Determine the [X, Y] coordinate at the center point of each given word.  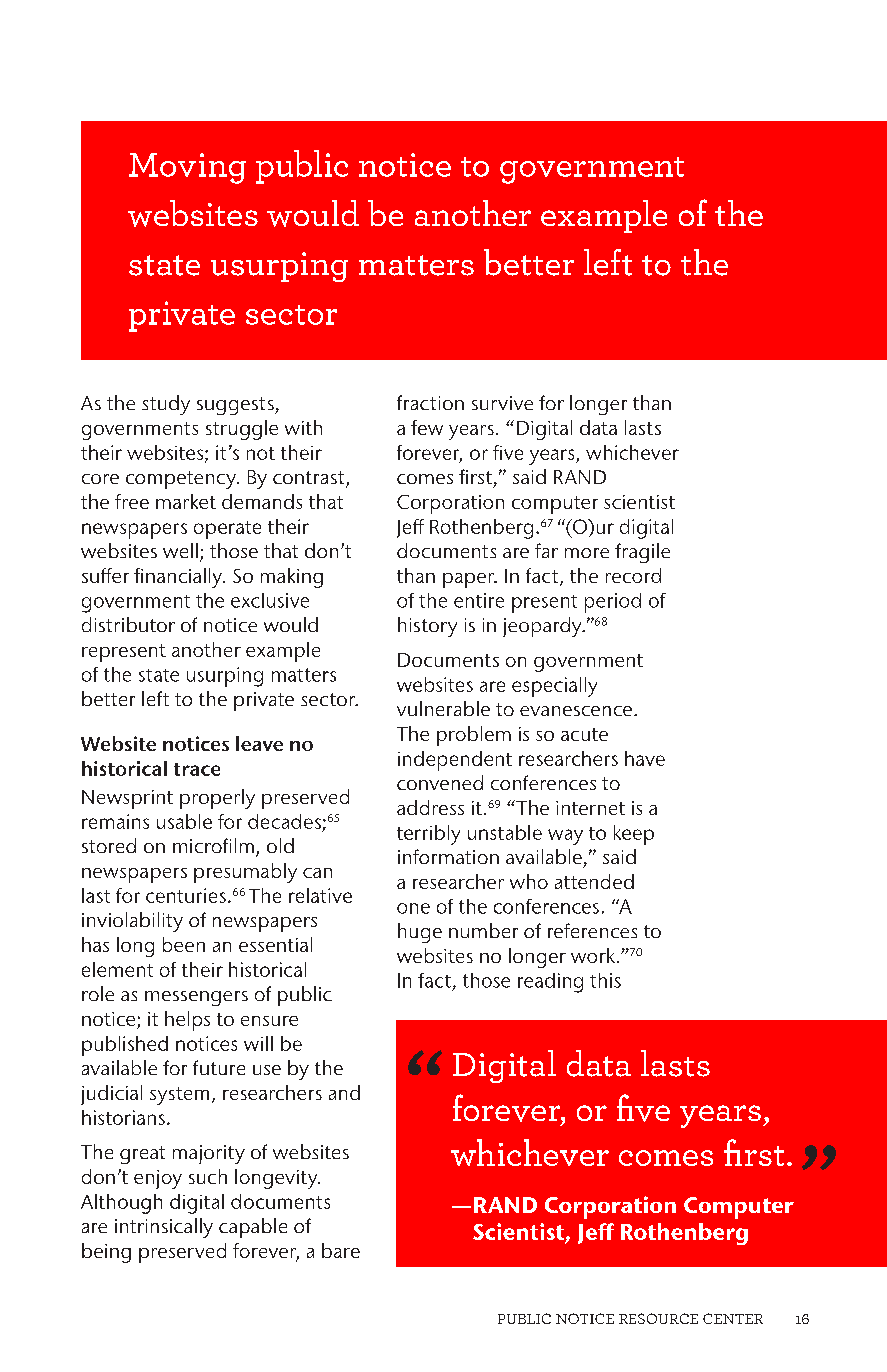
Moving [187, 168]
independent [455, 761]
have [645, 758]
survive [502, 403]
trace [197, 769]
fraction [430, 402]
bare [341, 1250]
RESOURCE [658, 1318]
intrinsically [164, 1228]
